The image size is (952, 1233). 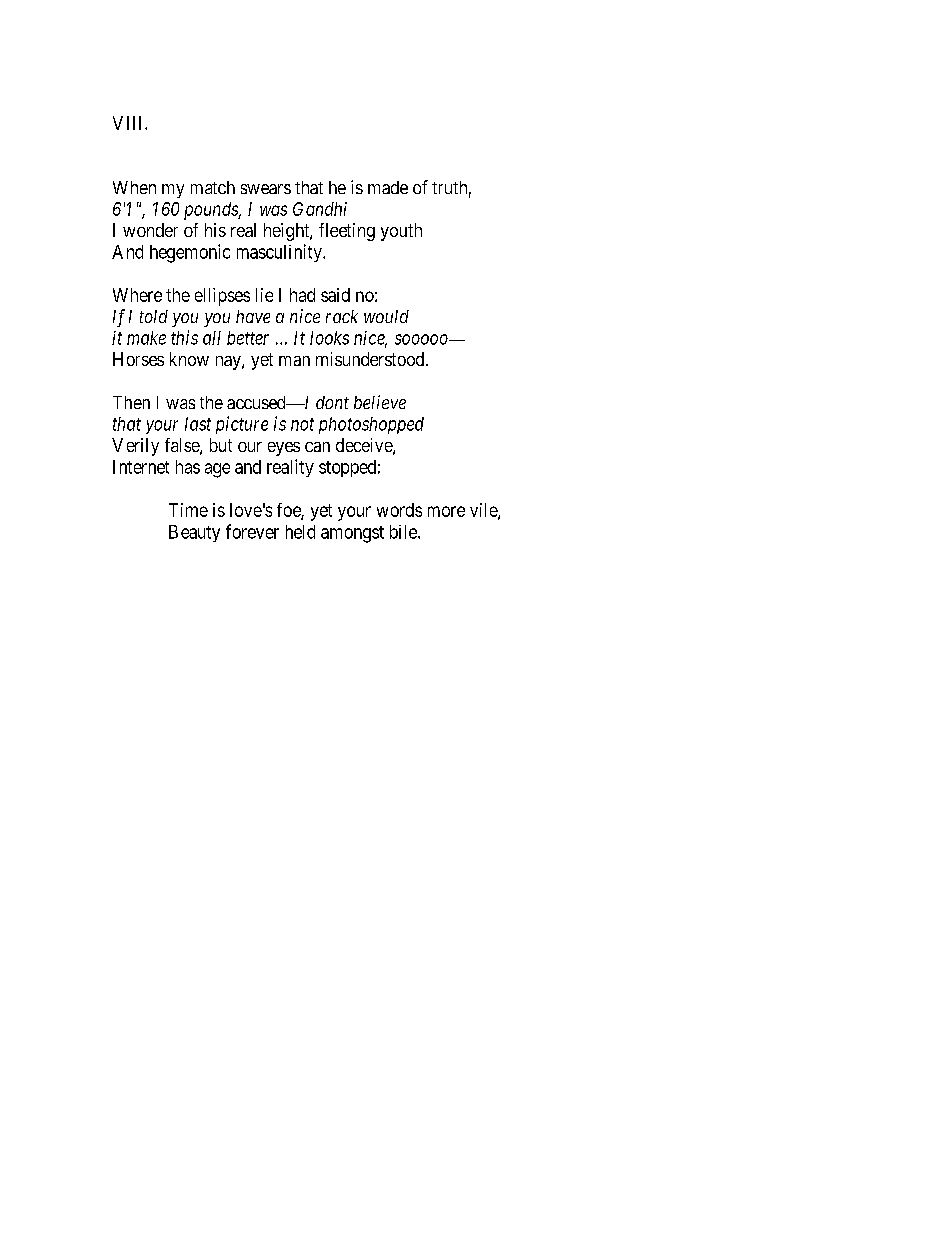 I want to click on this, so click(x=184, y=337).
